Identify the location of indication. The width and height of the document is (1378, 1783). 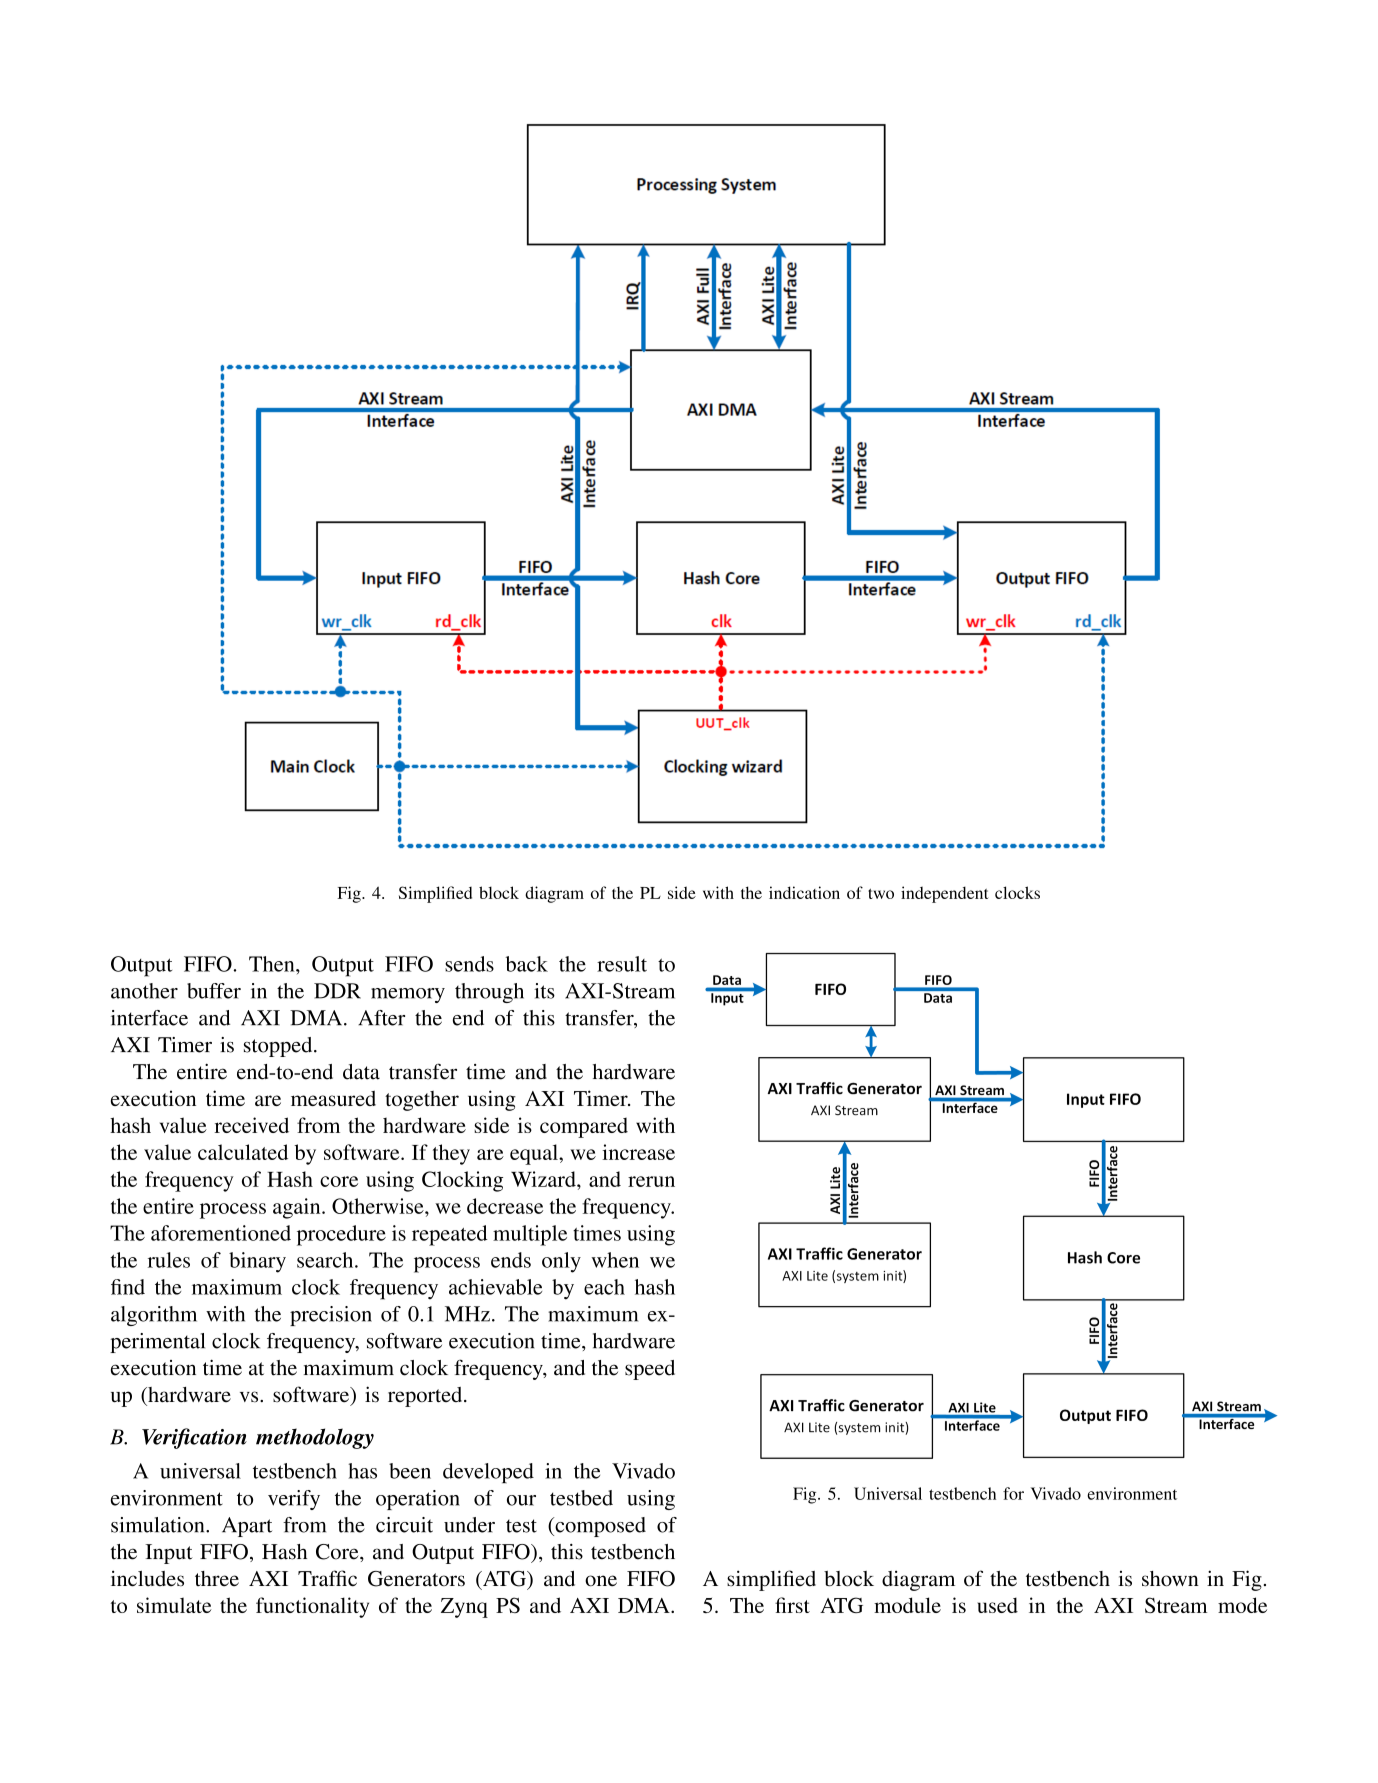
(804, 892).
